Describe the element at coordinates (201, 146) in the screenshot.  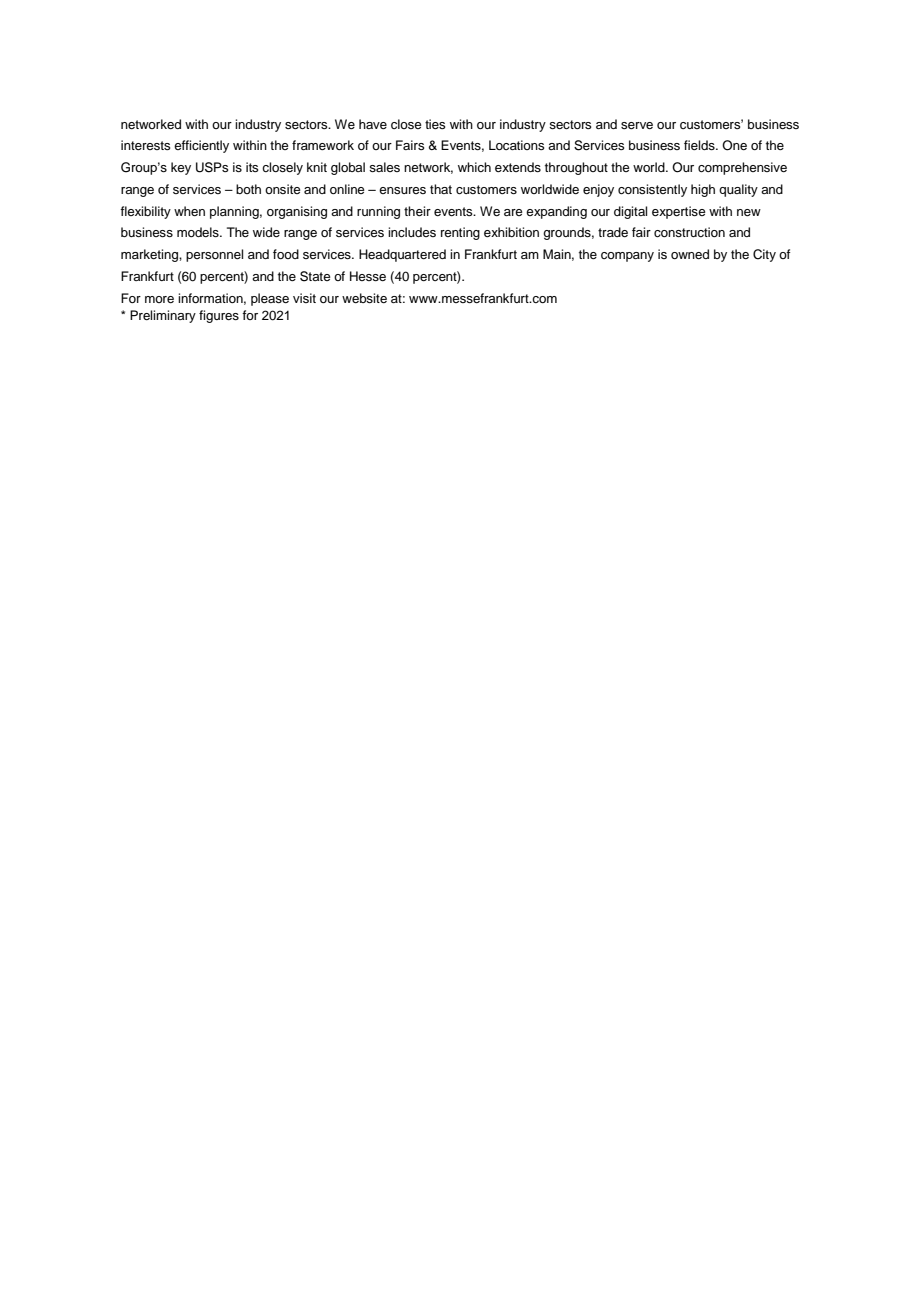
I see `efficiently` at that location.
